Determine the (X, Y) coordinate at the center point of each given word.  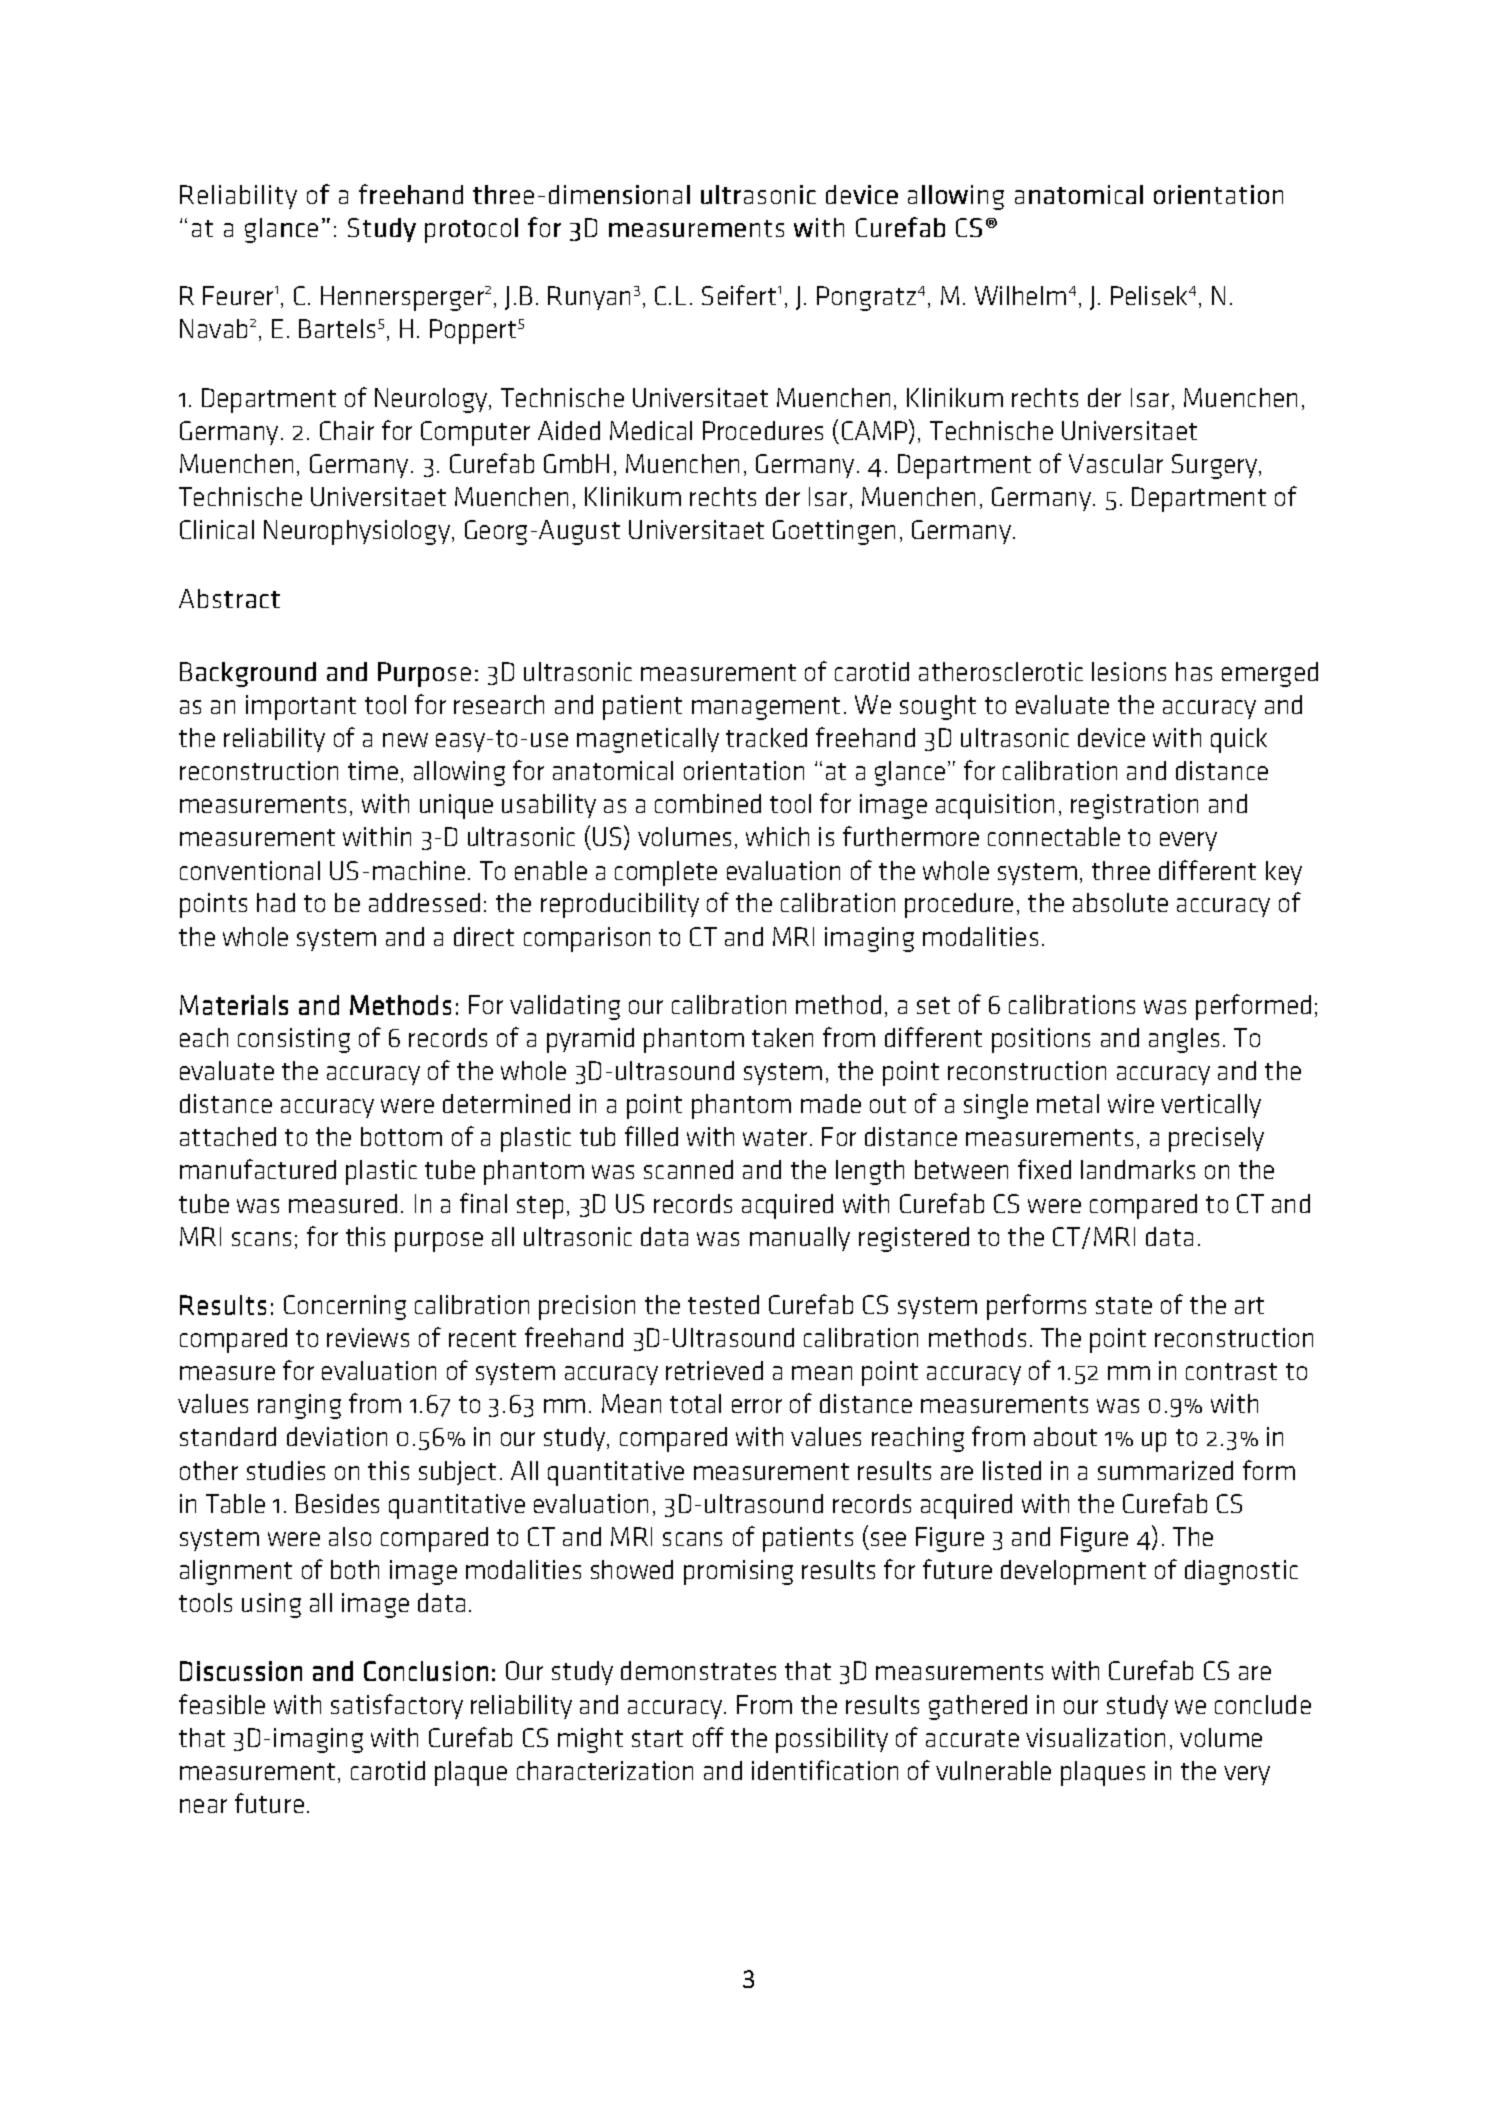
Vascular (1116, 463)
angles (1184, 1040)
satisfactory (397, 1706)
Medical (651, 430)
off (708, 1737)
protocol (471, 230)
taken (782, 1037)
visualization (1095, 1737)
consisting (294, 1040)
